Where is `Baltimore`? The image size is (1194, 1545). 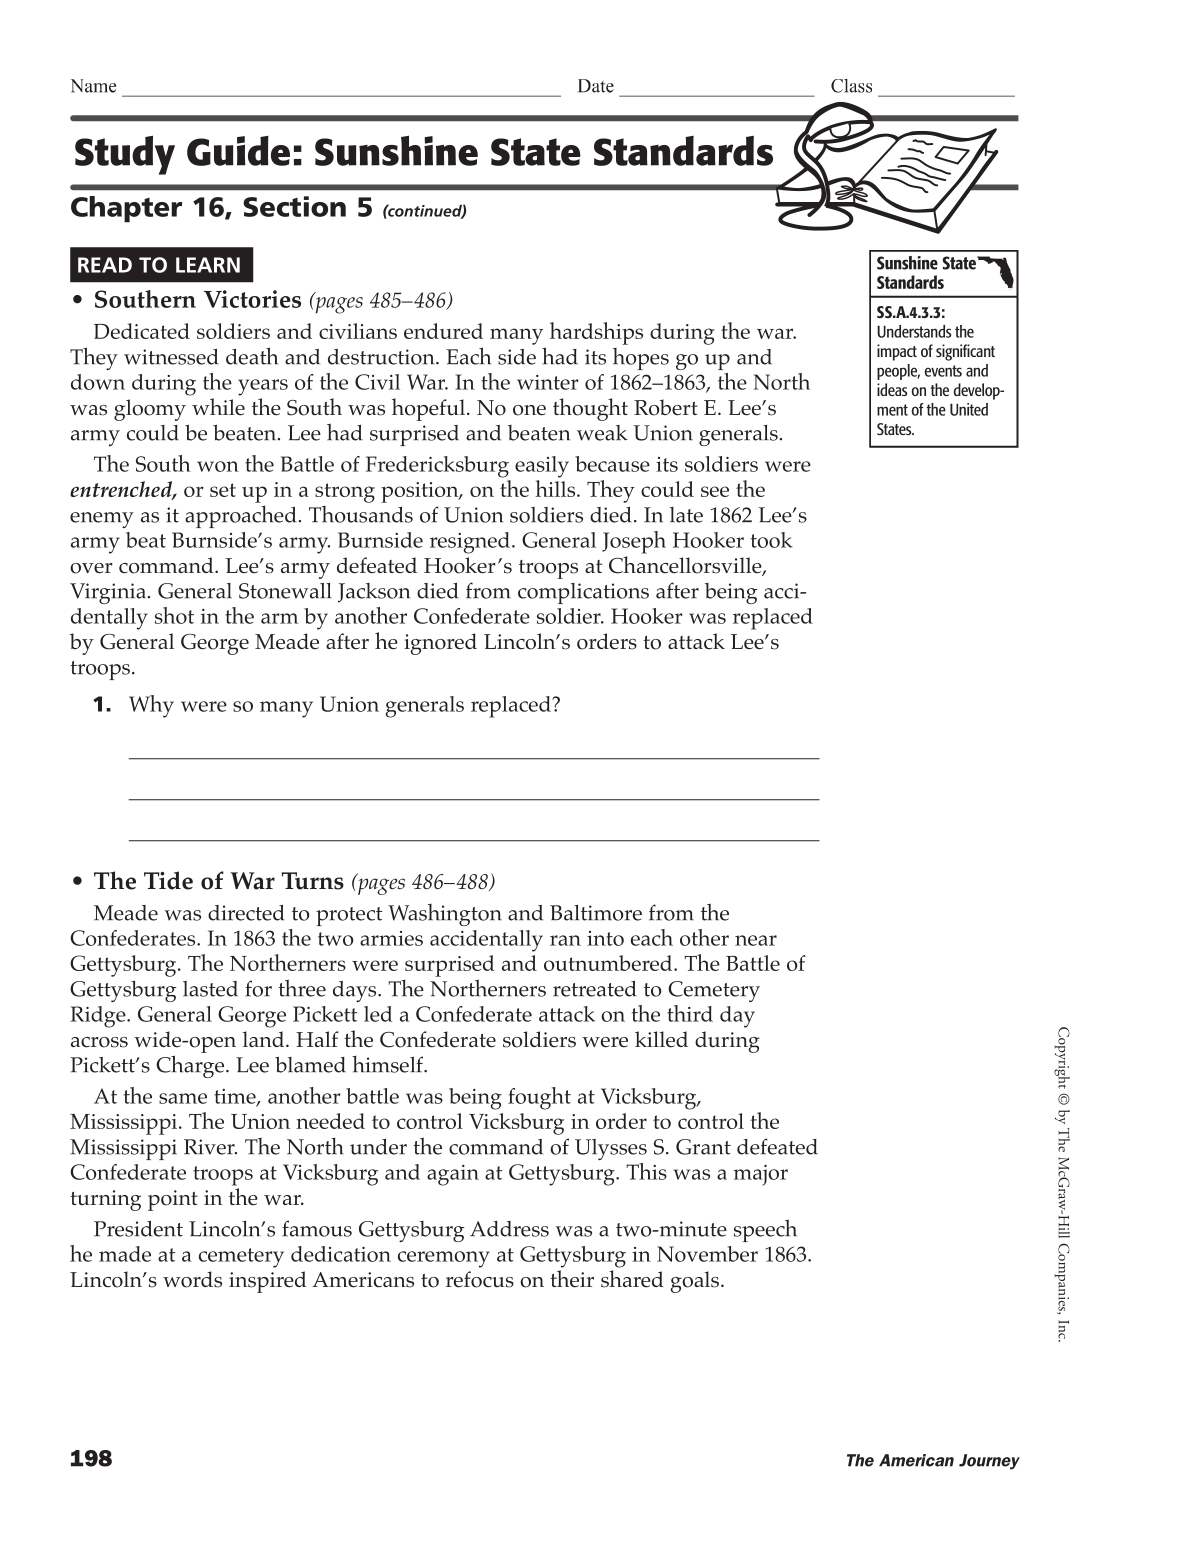
Baltimore is located at coordinates (596, 913).
